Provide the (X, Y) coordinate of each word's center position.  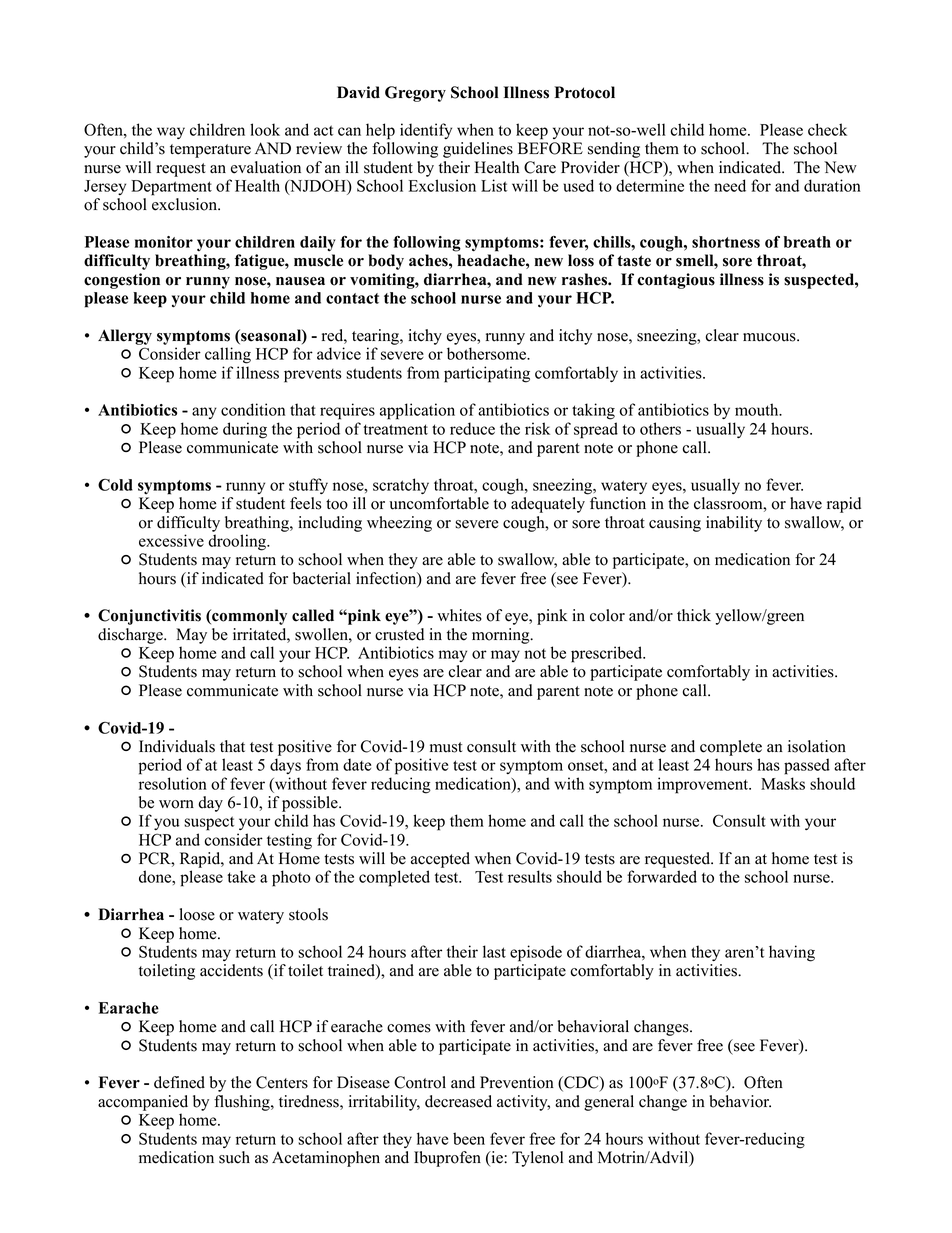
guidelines (478, 150)
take (241, 876)
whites (459, 615)
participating (487, 374)
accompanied (143, 1103)
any (204, 413)
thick (694, 615)
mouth (758, 409)
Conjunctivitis (149, 617)
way (171, 133)
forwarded (662, 876)
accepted (440, 860)
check (827, 129)
